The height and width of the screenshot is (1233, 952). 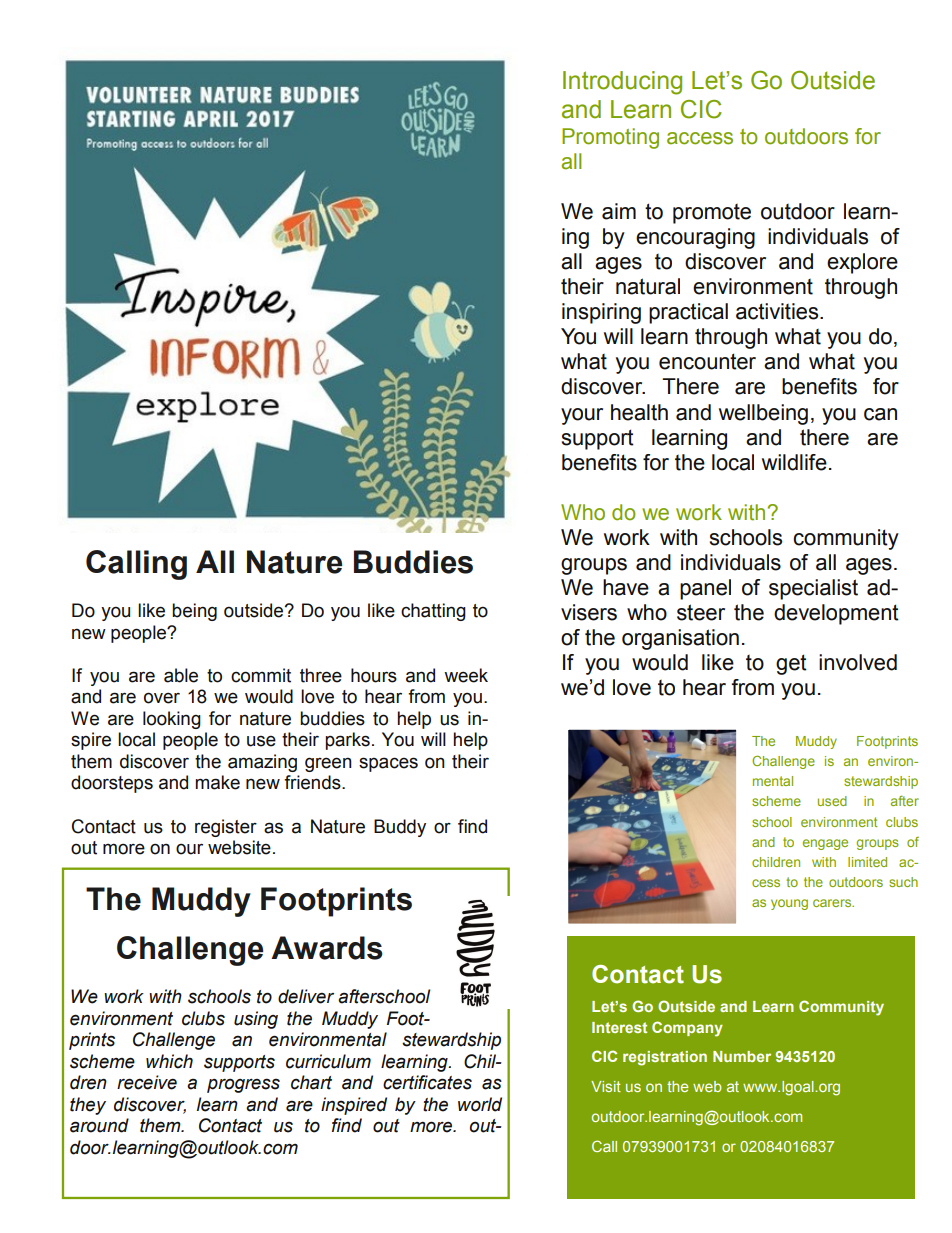 I want to click on which, so click(x=169, y=1061).
